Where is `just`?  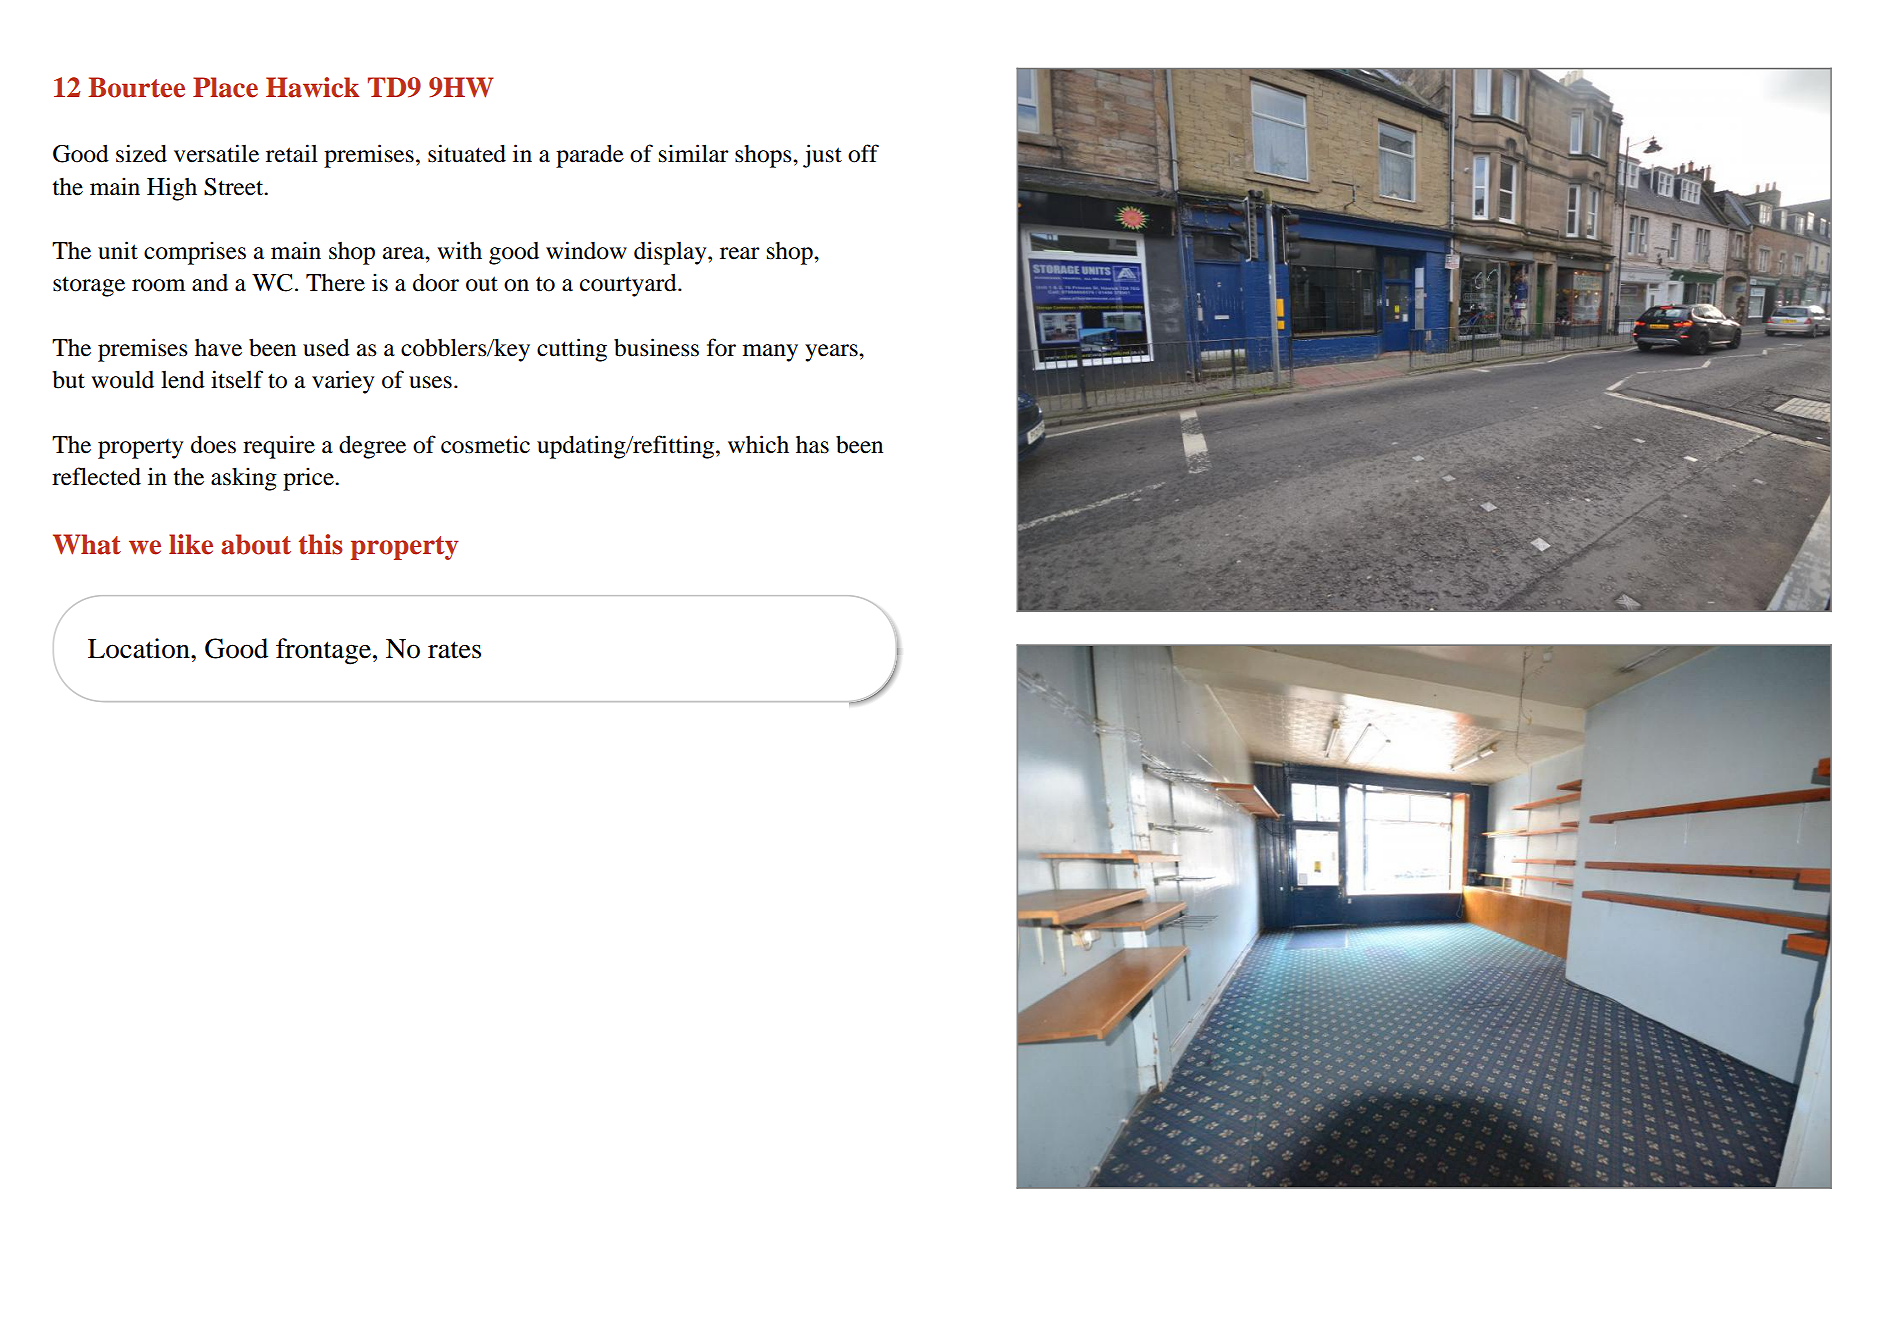
just is located at coordinates (822, 156).
